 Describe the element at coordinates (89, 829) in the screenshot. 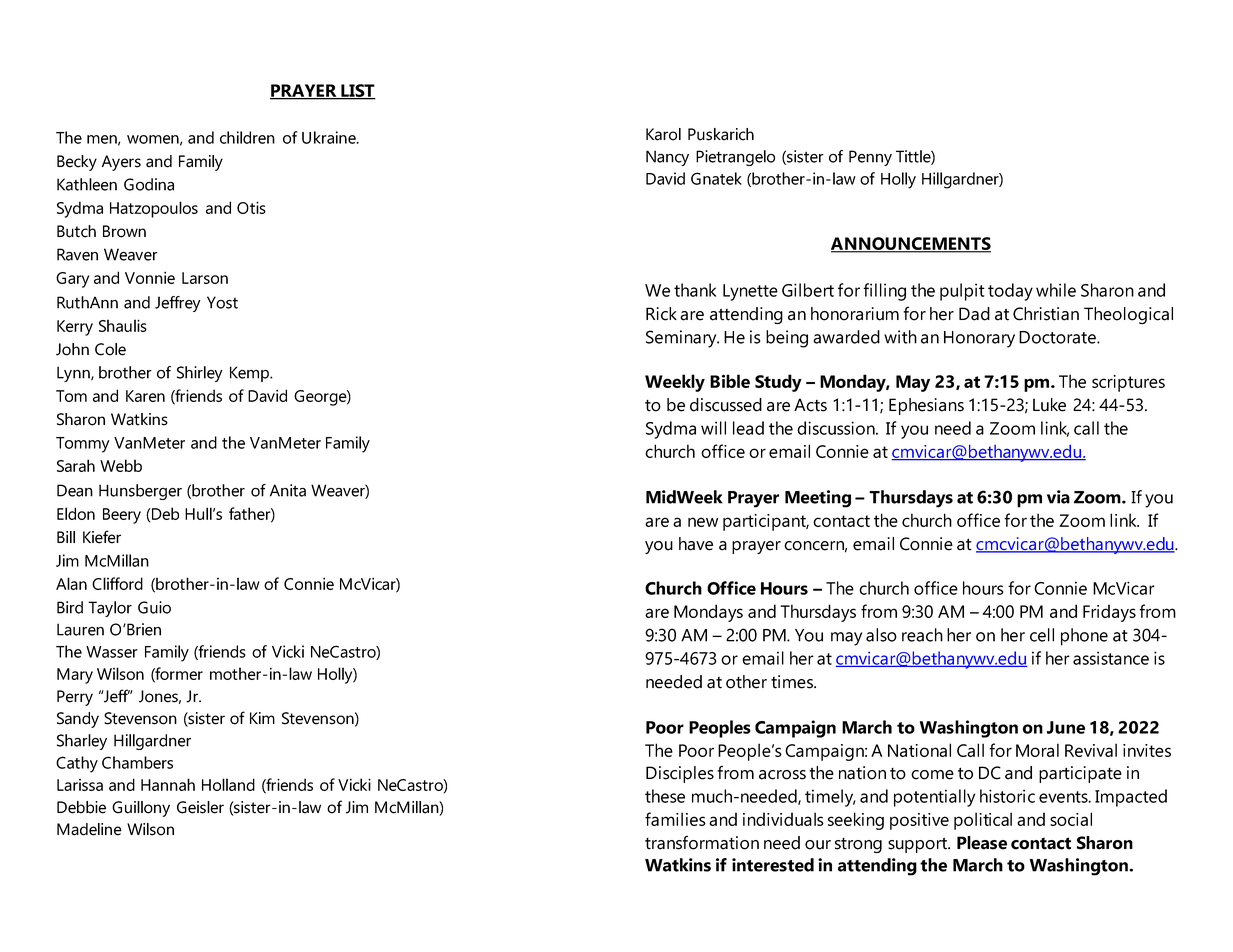

I see `Madeline` at that location.
